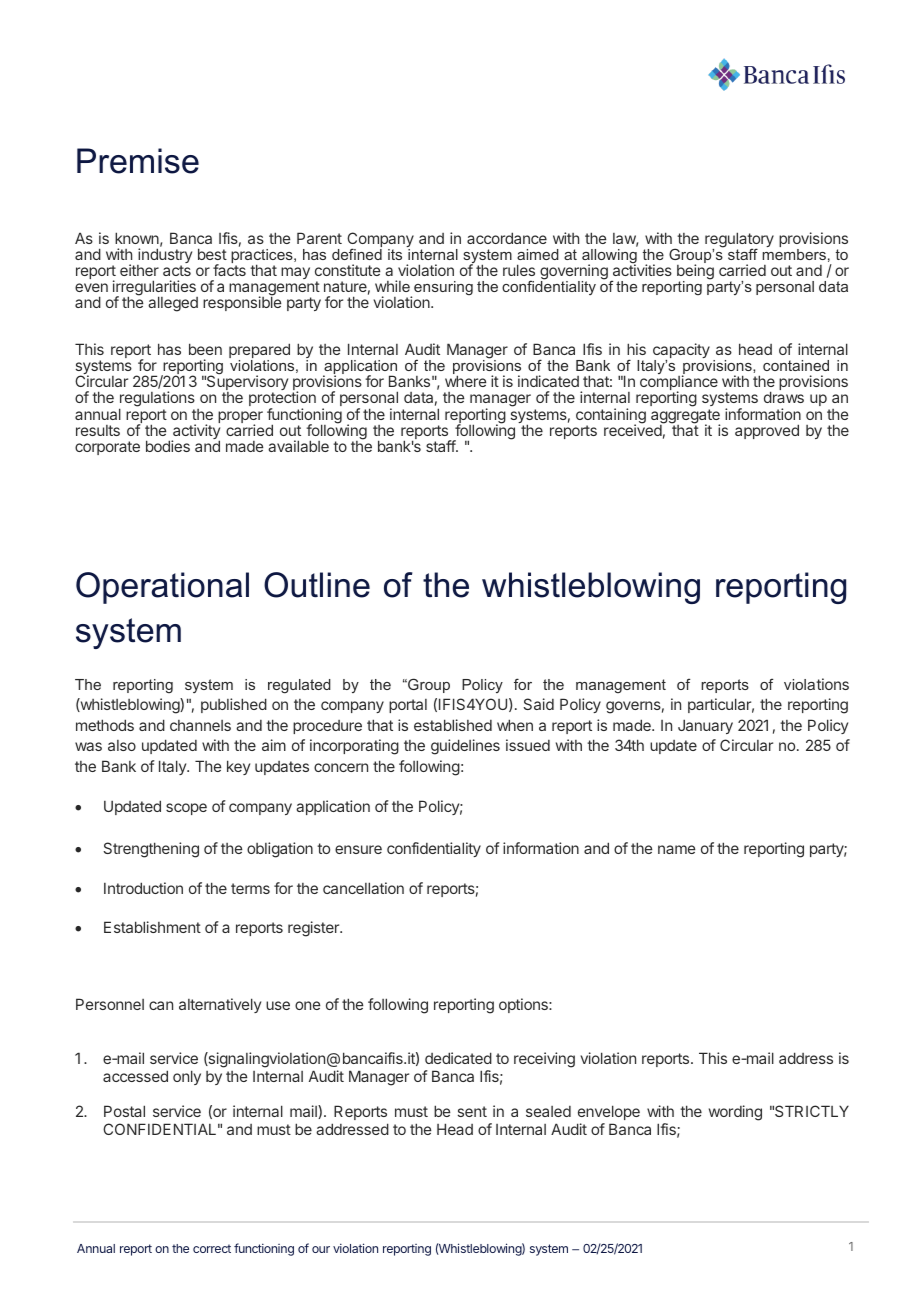  What do you see at coordinates (735, 1113) in the screenshot?
I see `wording` at bounding box center [735, 1113].
